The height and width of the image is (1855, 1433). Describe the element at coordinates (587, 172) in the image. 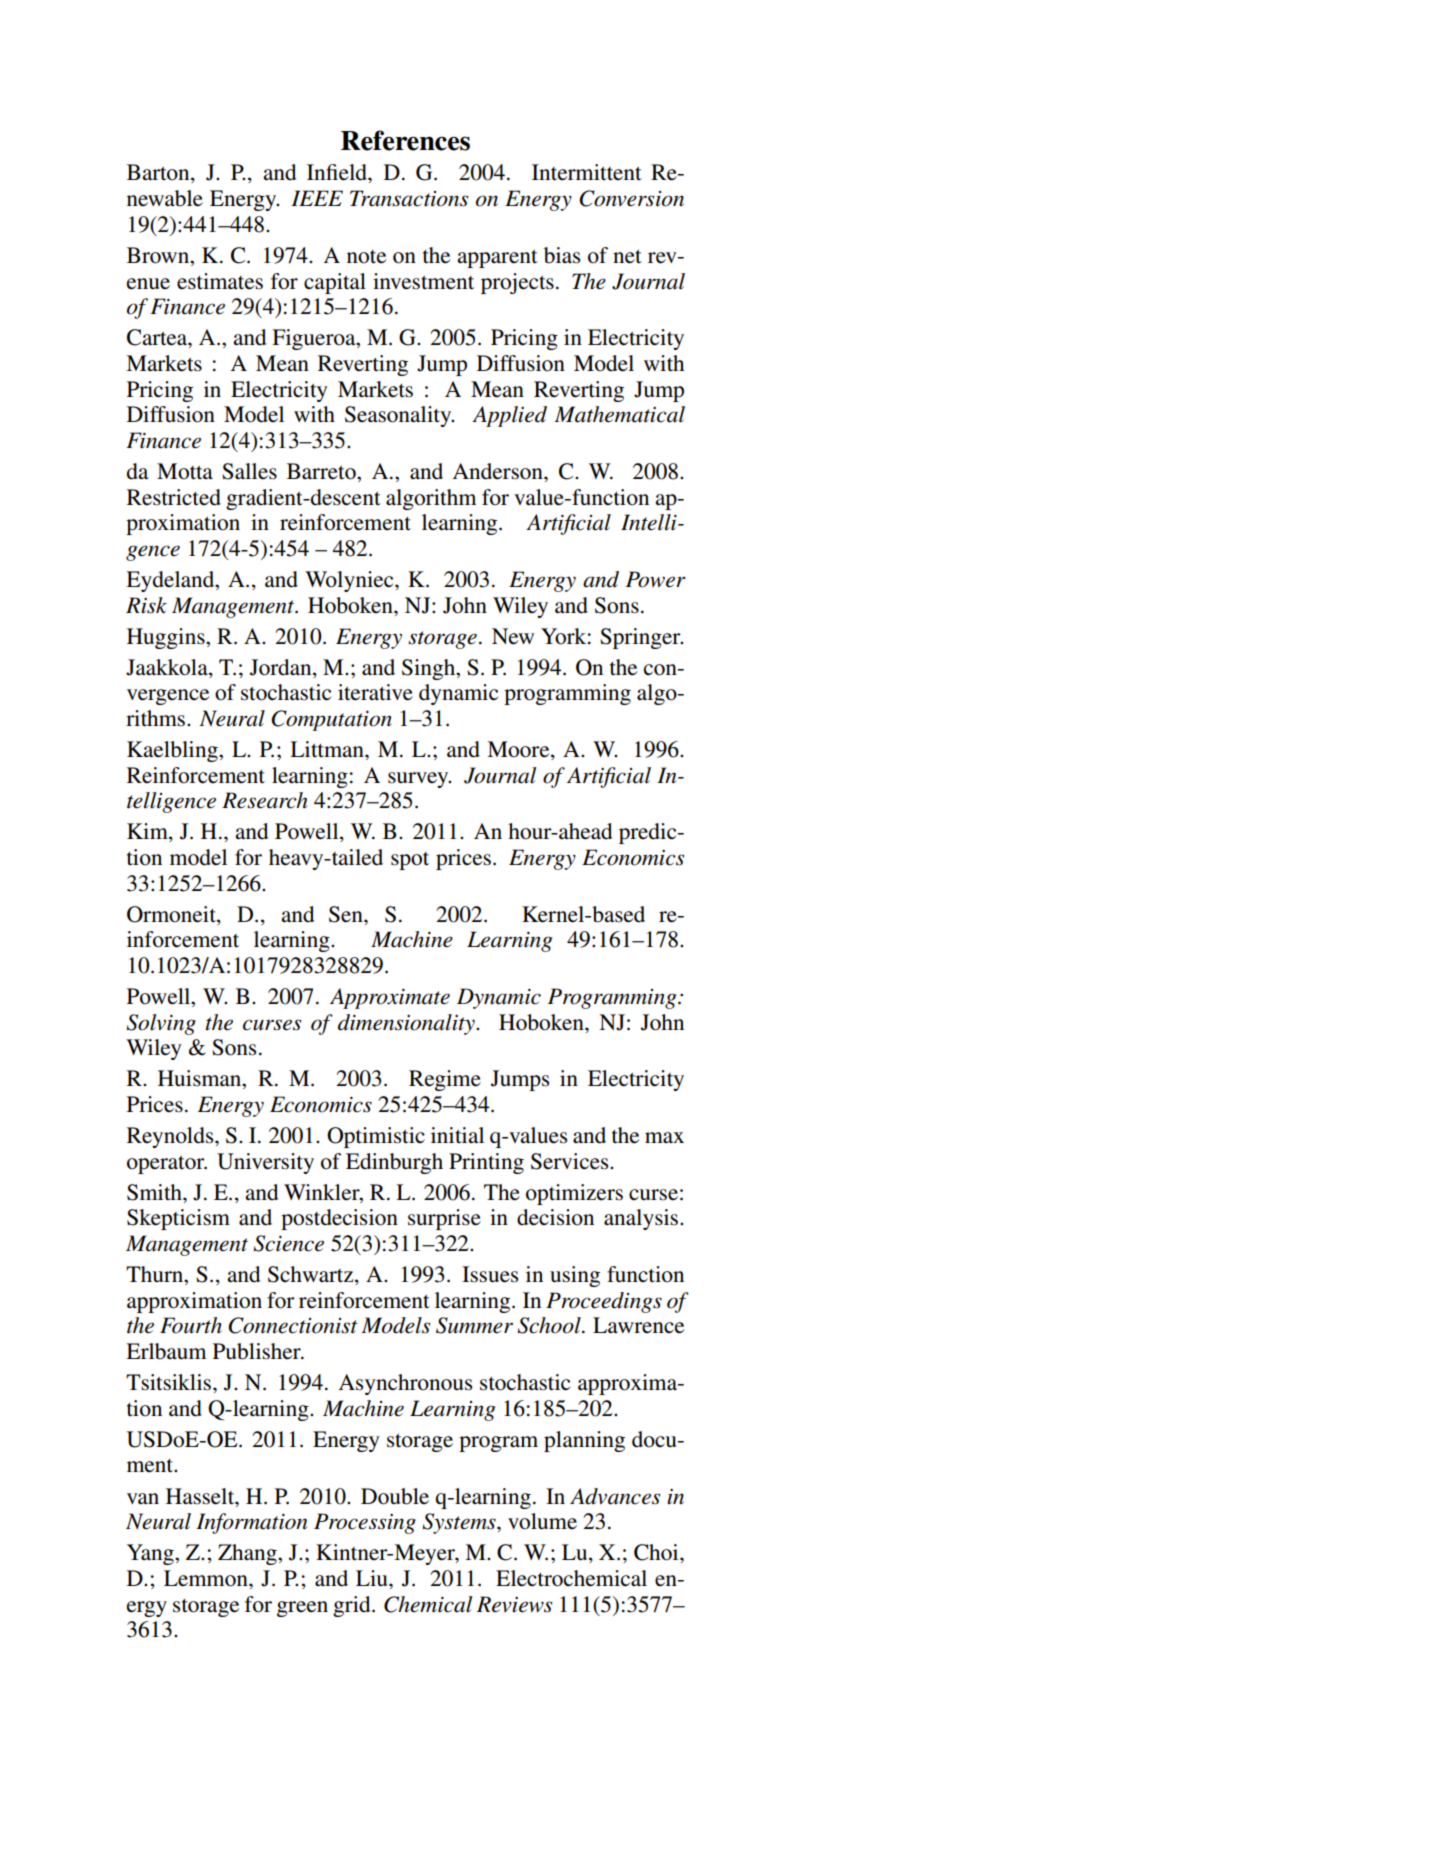

I see `Intermittent` at that location.
